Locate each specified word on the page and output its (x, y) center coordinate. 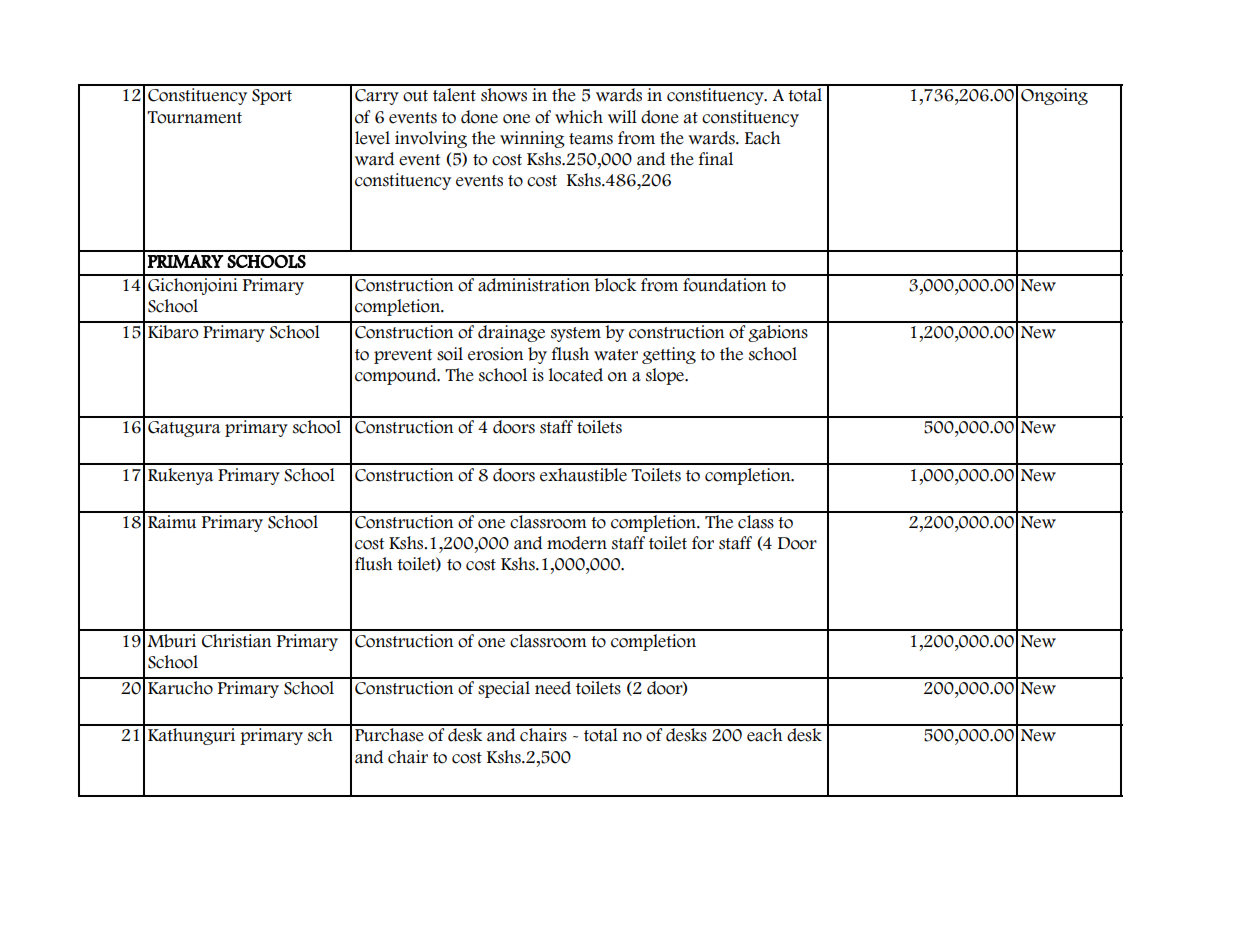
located (576, 375)
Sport (272, 97)
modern (577, 543)
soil (450, 354)
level (372, 138)
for (703, 543)
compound (397, 376)
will (622, 116)
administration (534, 283)
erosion (496, 354)
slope (666, 376)
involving (431, 139)
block (615, 283)
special (504, 688)
